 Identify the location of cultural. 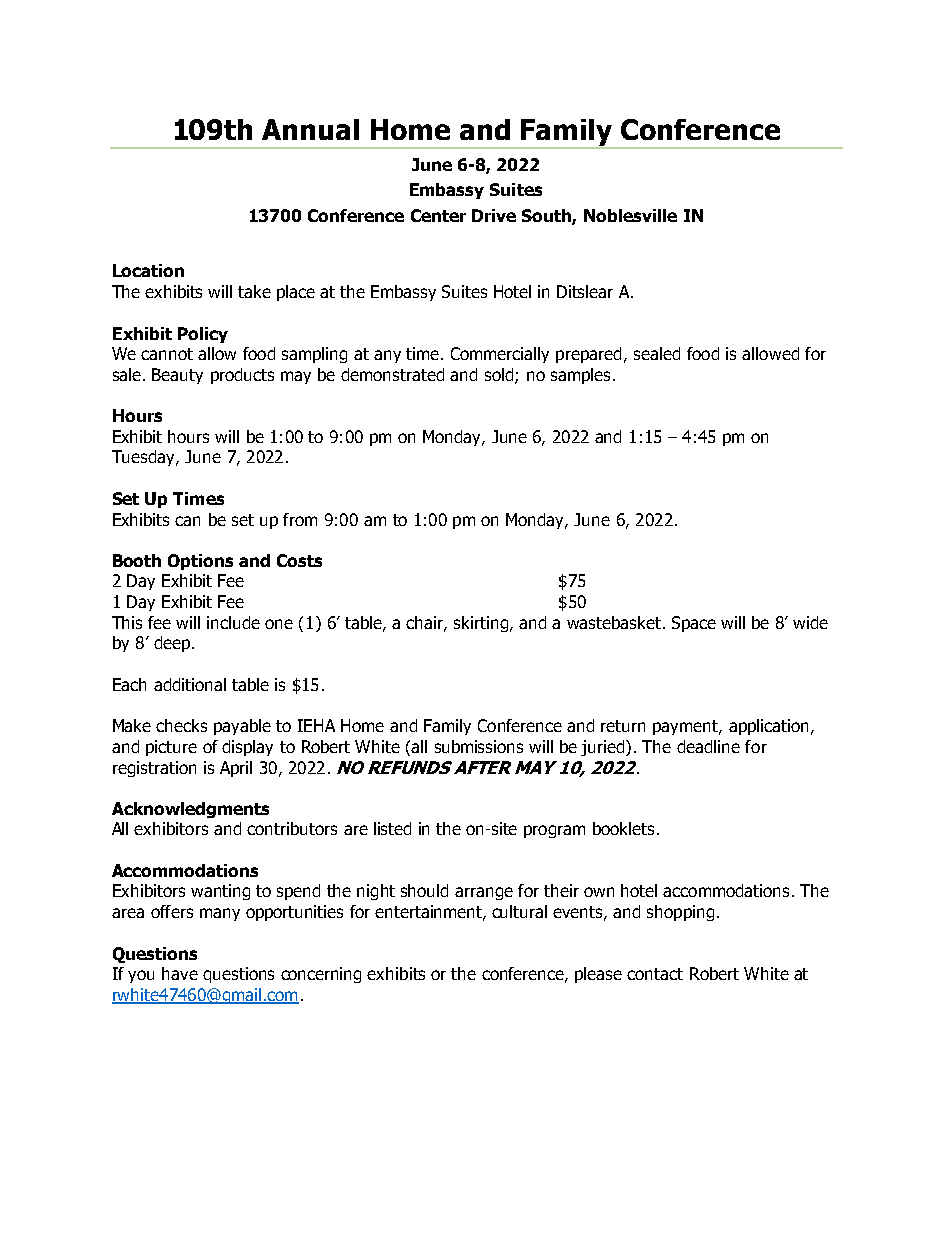
(519, 911).
